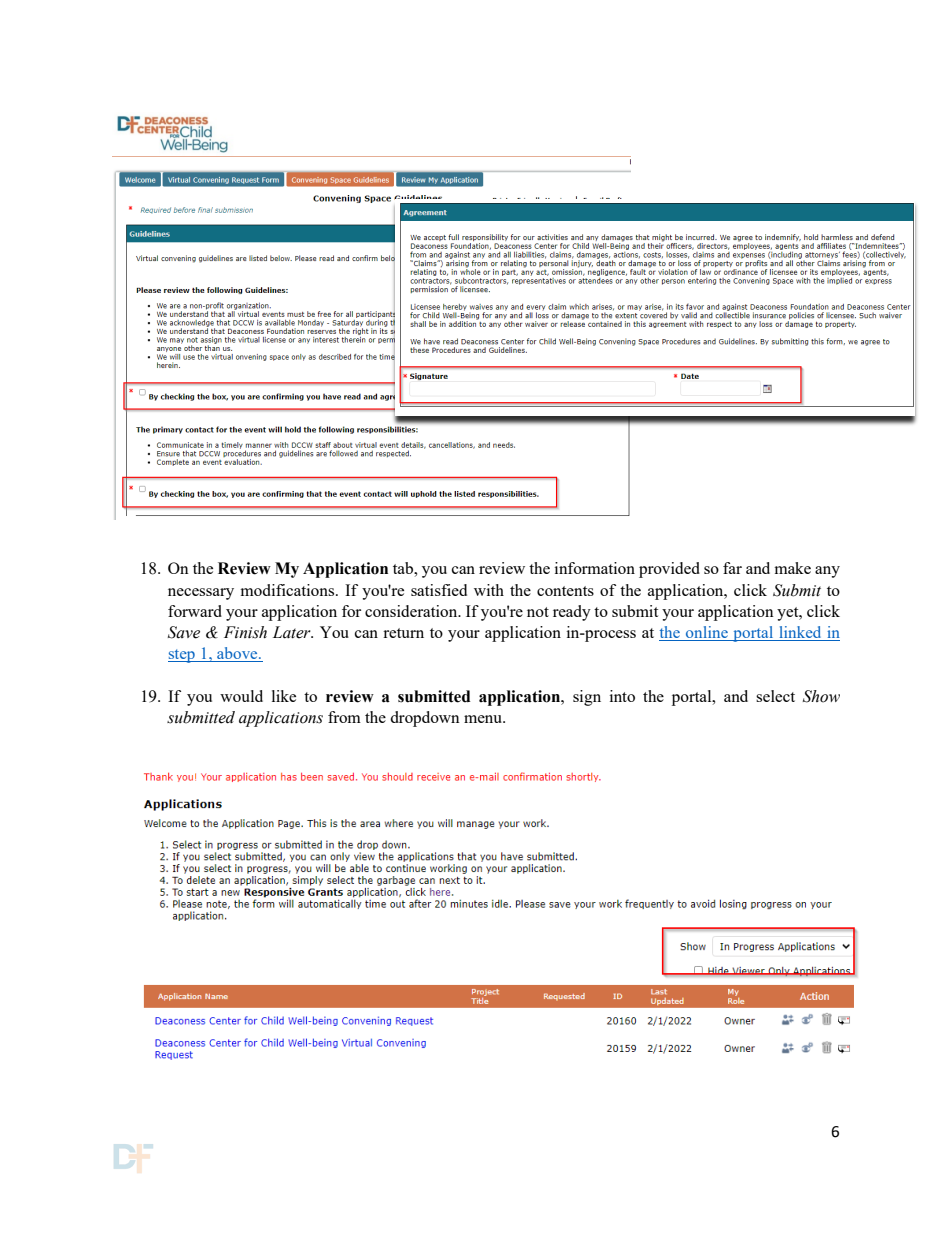 This page has height=1233, width=952. I want to click on from, so click(344, 717).
